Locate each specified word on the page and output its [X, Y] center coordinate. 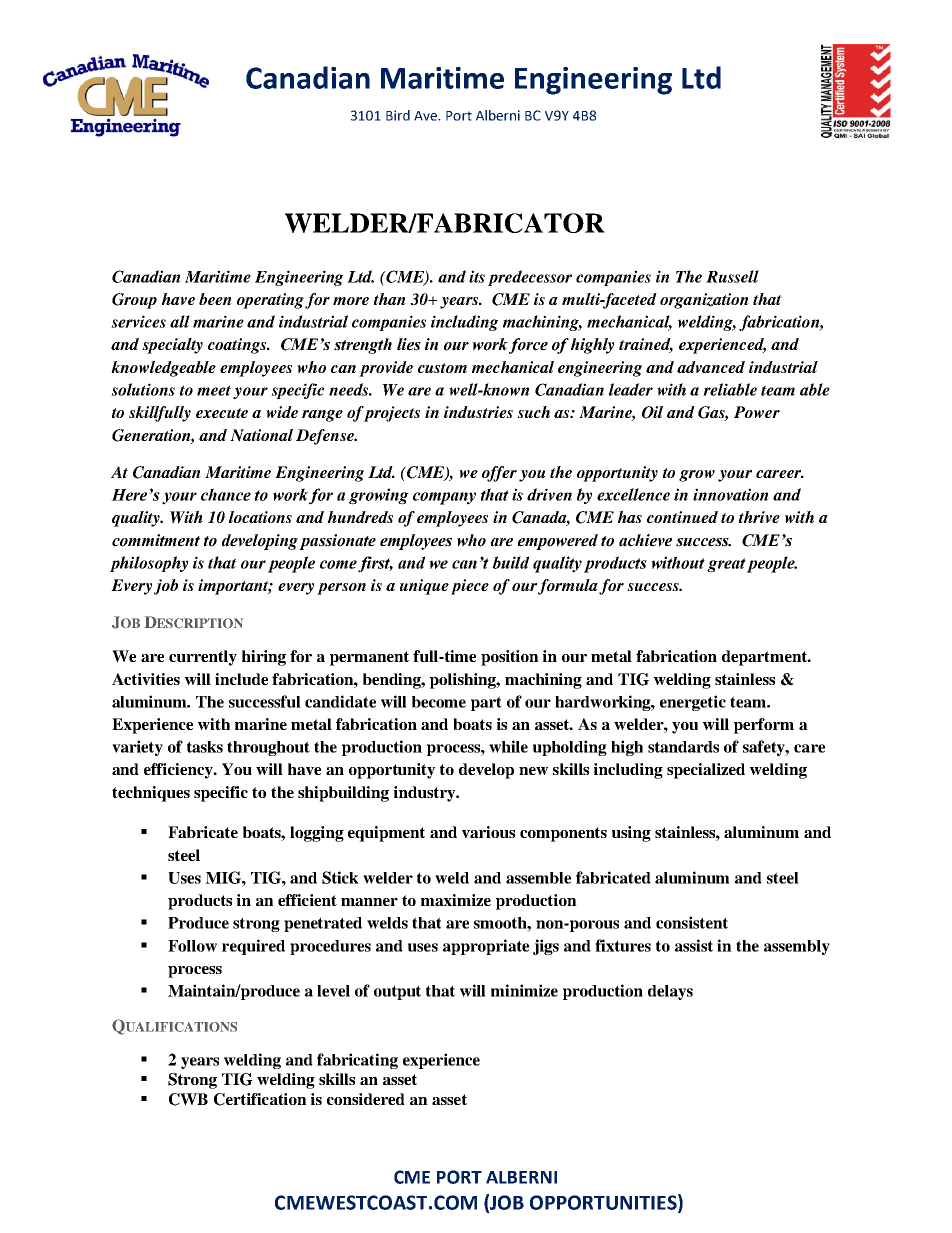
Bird [398, 115]
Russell [732, 276]
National [261, 435]
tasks [205, 747]
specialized [706, 771]
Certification [260, 1099]
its [477, 276]
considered [366, 1099]
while [508, 746]
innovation [731, 494]
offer [499, 474]
